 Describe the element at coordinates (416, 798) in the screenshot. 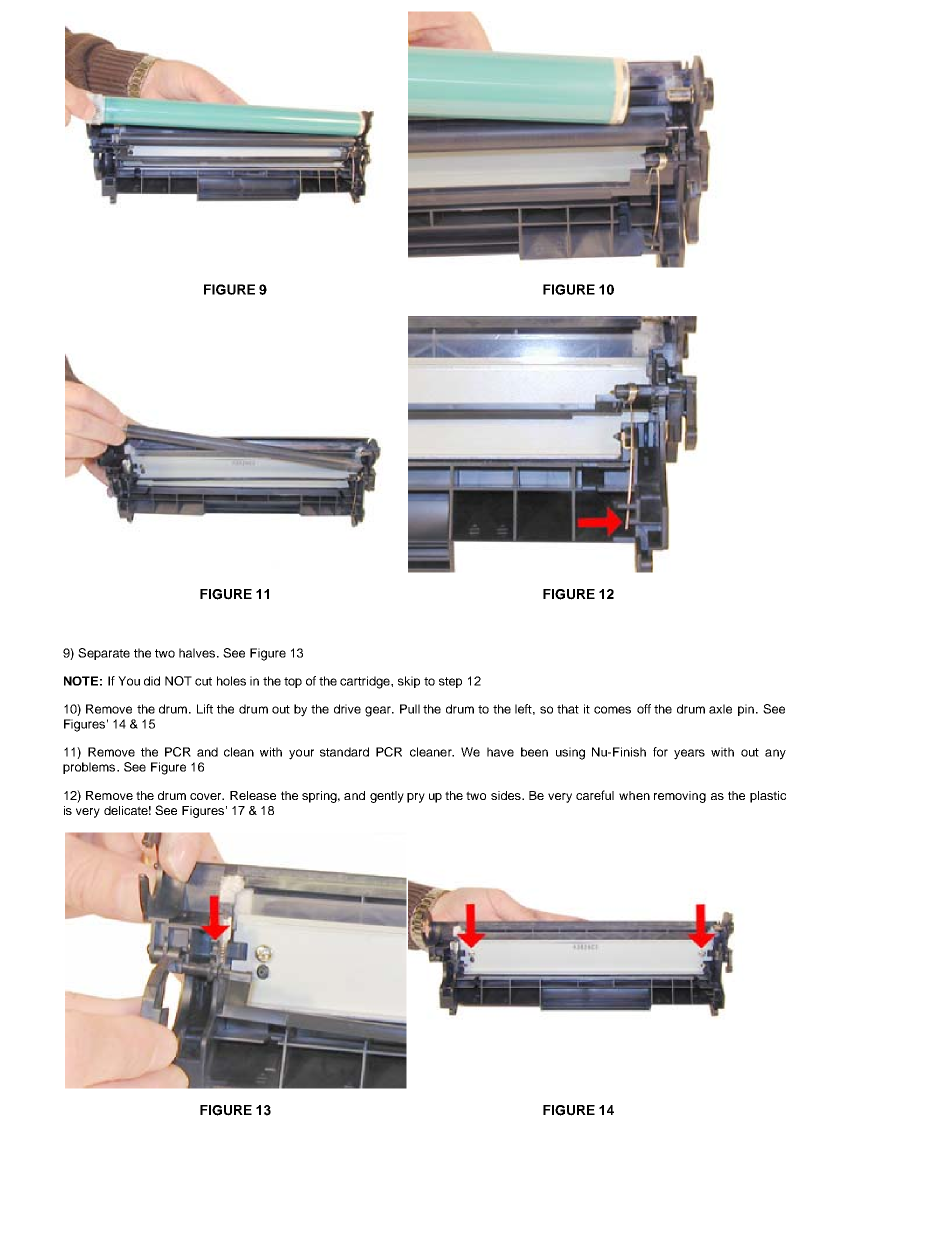

I see `pry` at that location.
